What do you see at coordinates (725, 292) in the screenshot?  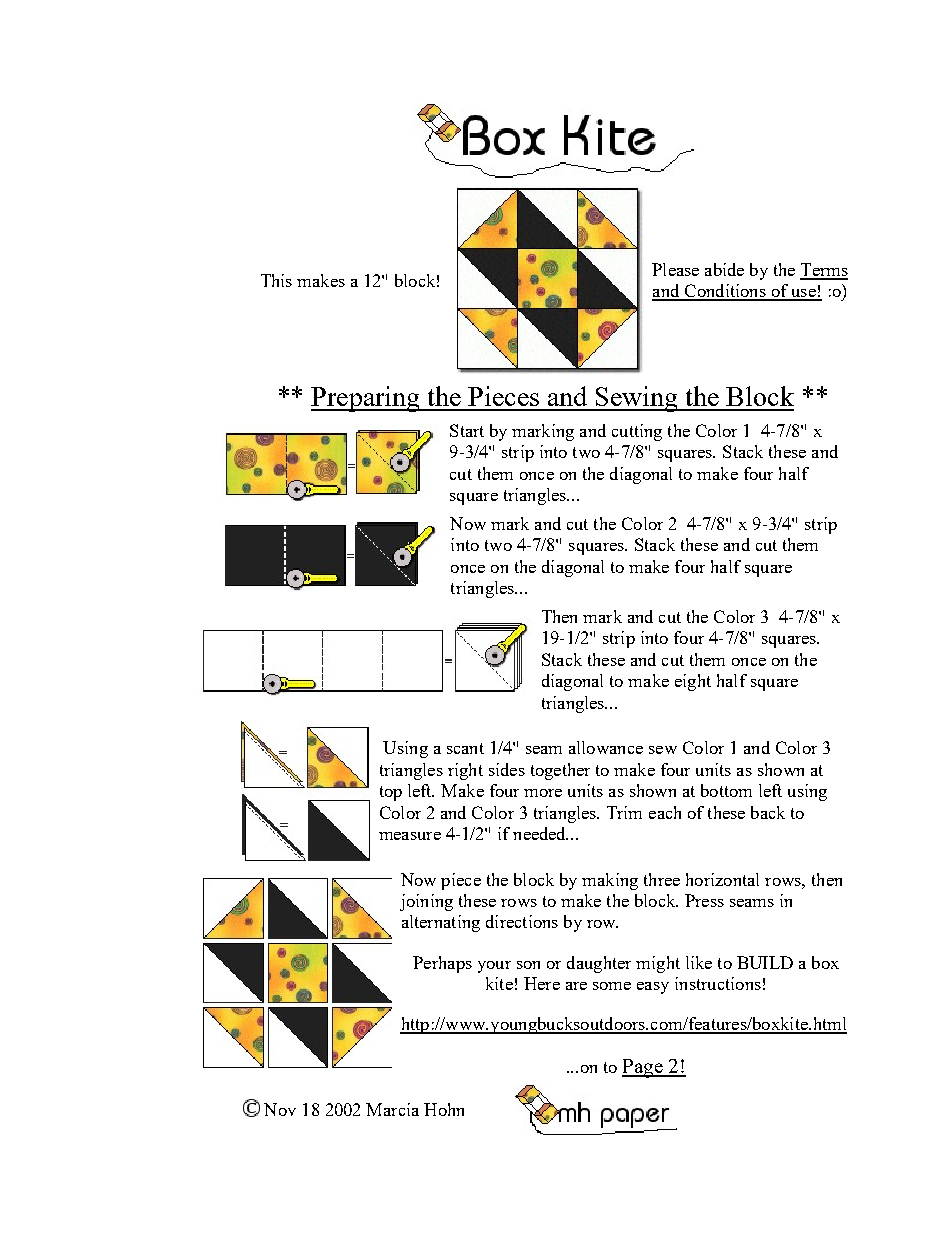 I see `Conditions` at bounding box center [725, 292].
